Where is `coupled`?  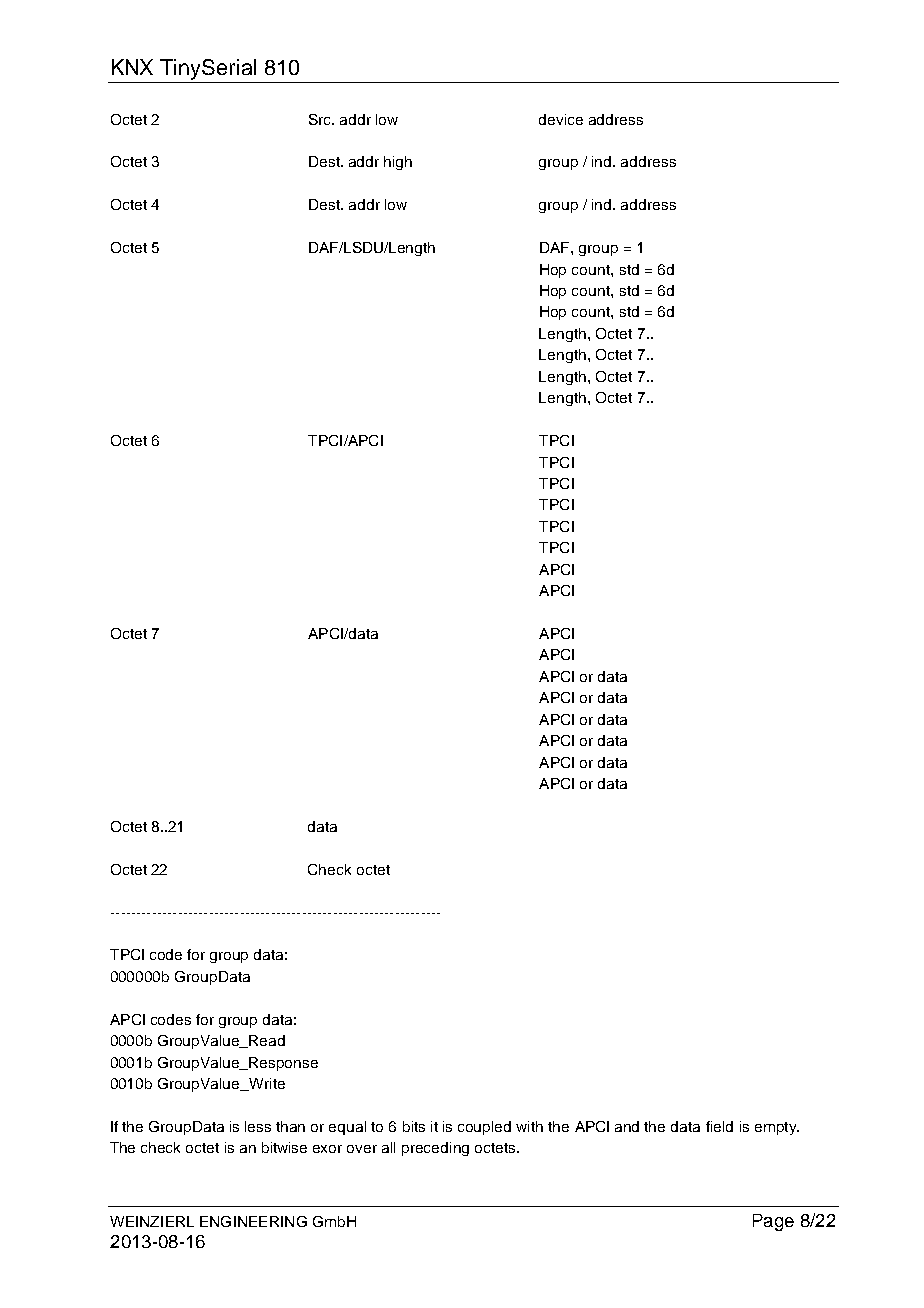 coupled is located at coordinates (484, 1128).
